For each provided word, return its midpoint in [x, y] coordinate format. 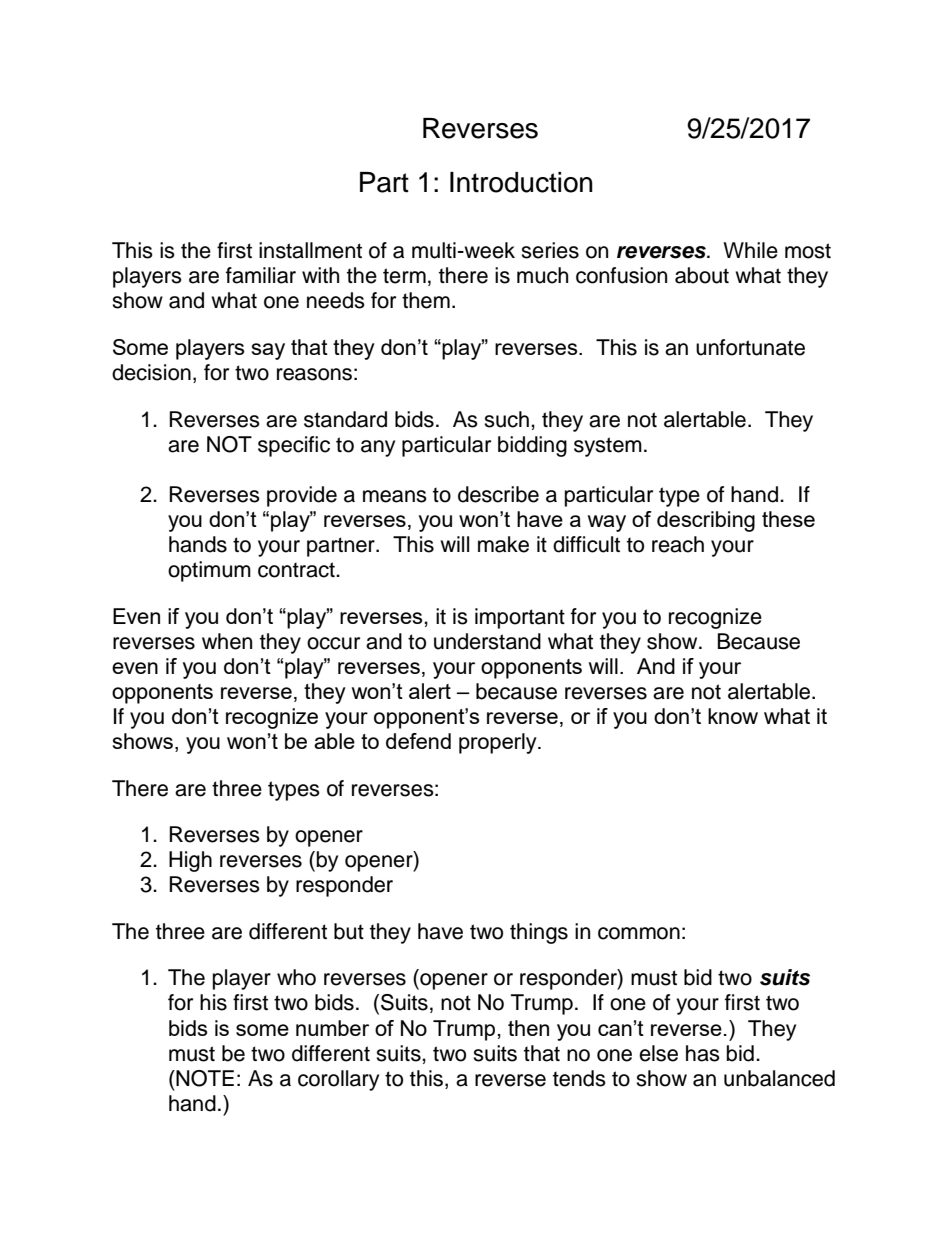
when [227, 641]
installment [310, 250]
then [528, 1028]
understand [487, 641]
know [733, 716]
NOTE [204, 1078]
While [750, 250]
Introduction [521, 182]
